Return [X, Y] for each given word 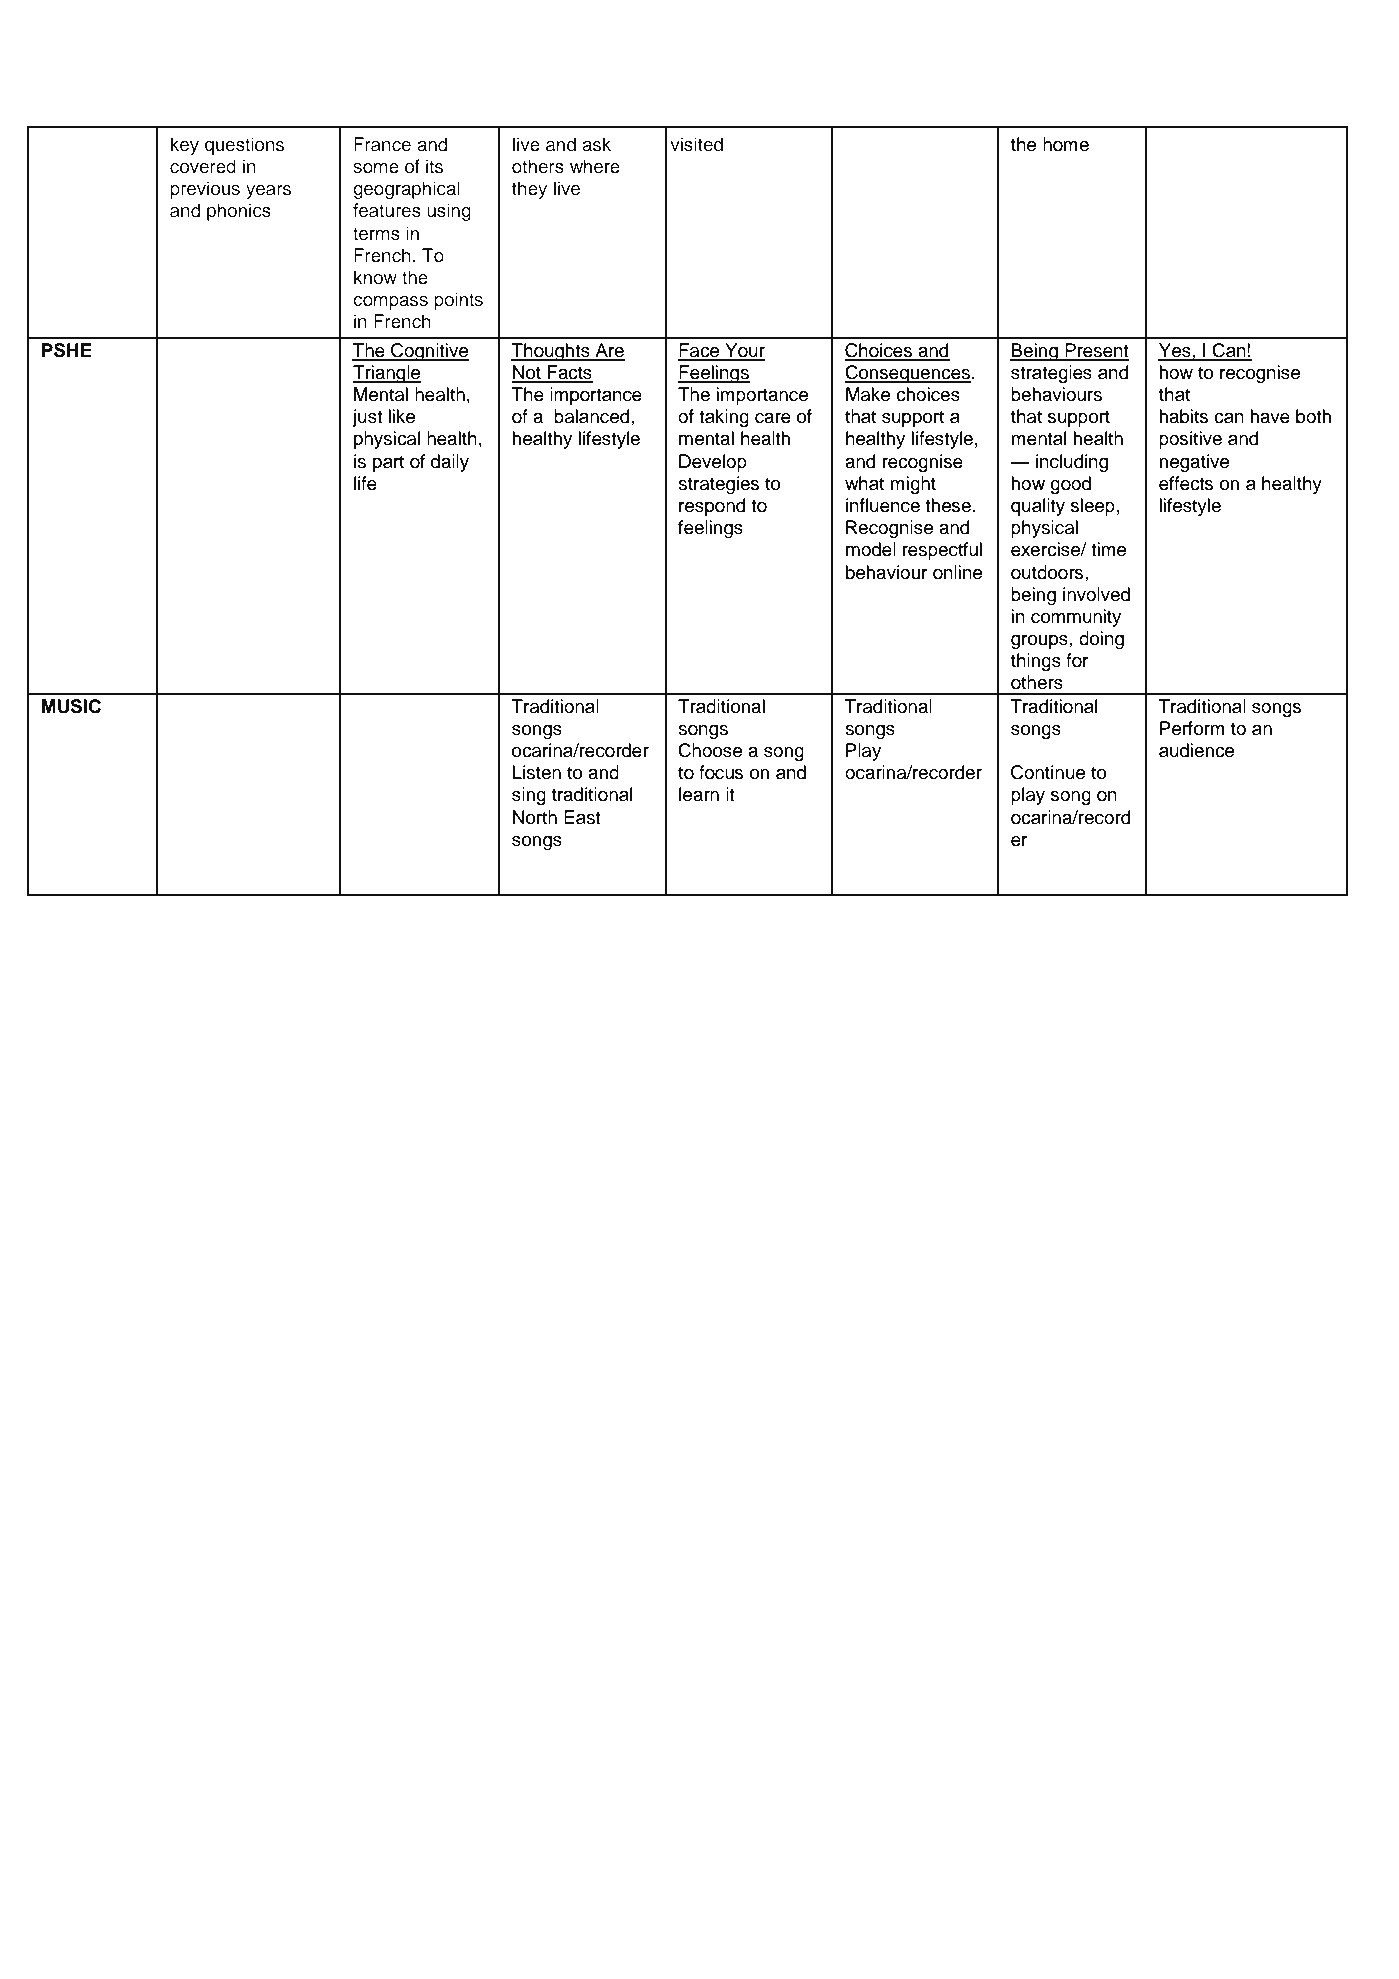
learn [699, 794]
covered [203, 166]
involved [1096, 594]
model [871, 549]
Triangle [387, 374]
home [1066, 144]
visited [696, 144]
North [535, 817]
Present [1096, 351]
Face [700, 351]
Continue [1048, 772]
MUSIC [71, 706]
